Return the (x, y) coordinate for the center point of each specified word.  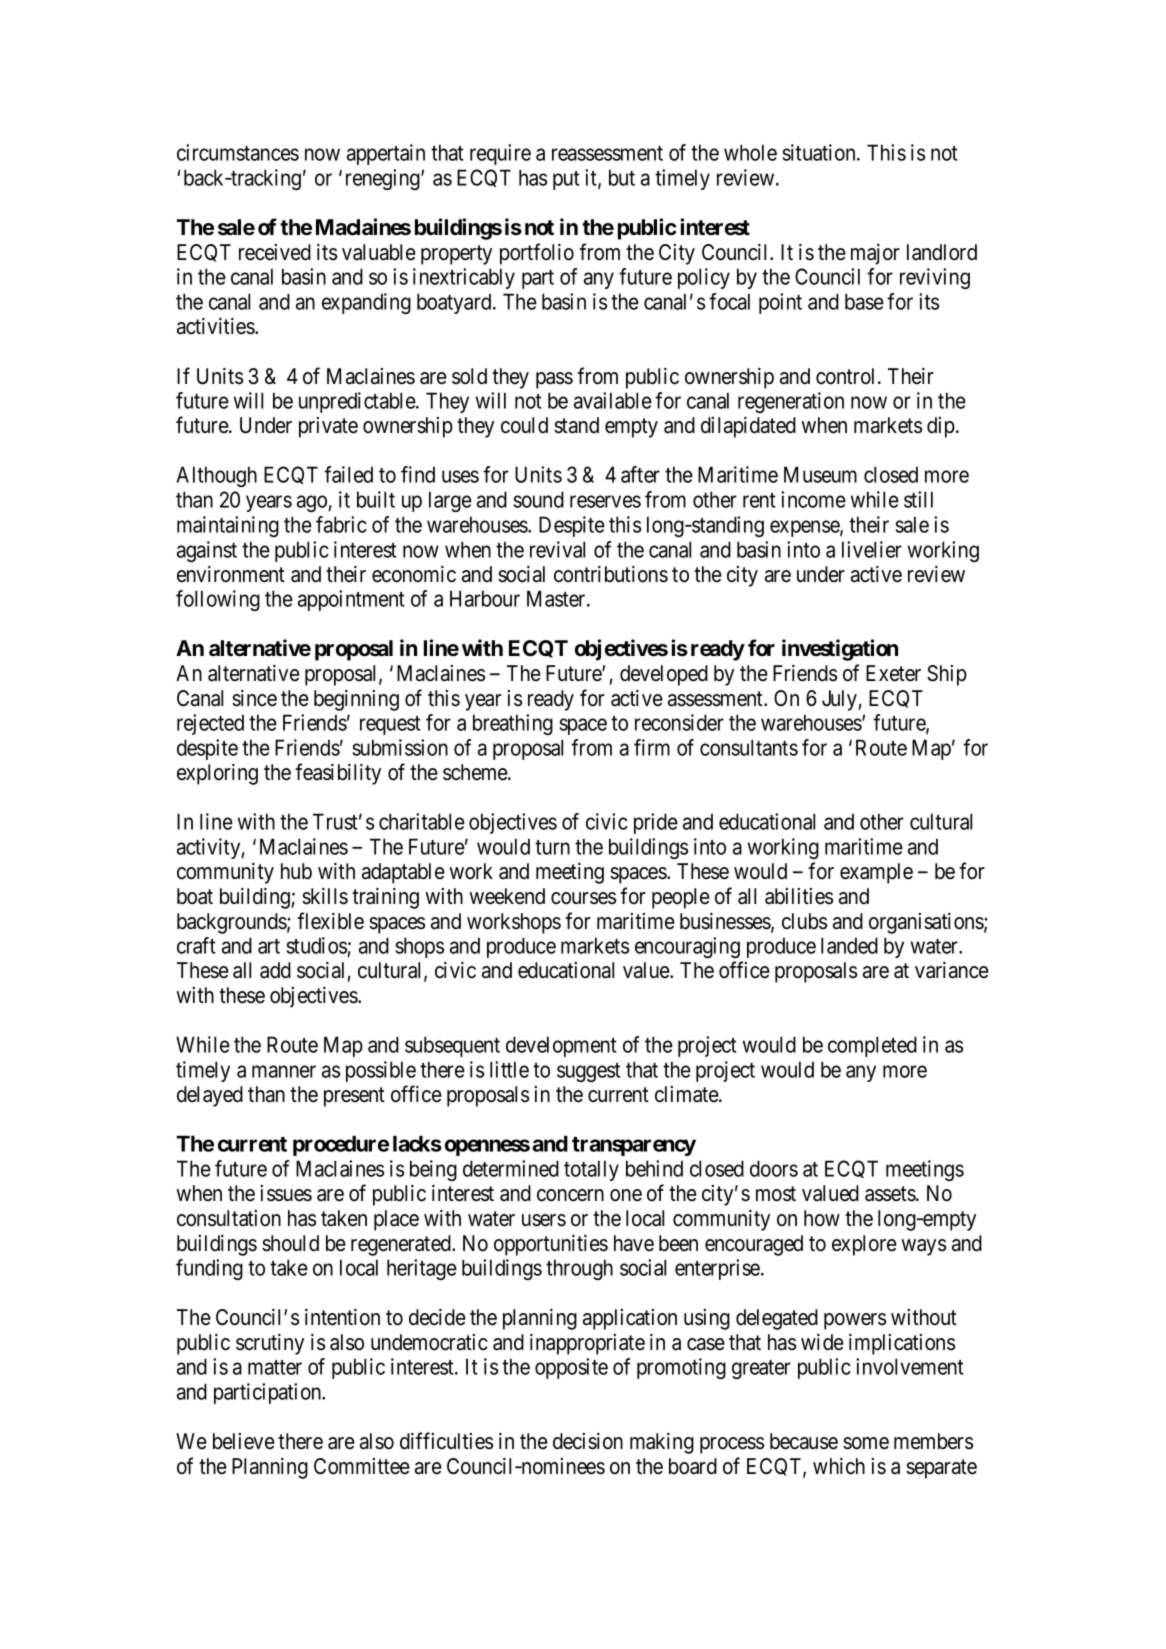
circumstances (238, 152)
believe (244, 1441)
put (566, 180)
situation (820, 152)
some (866, 1443)
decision (588, 1441)
